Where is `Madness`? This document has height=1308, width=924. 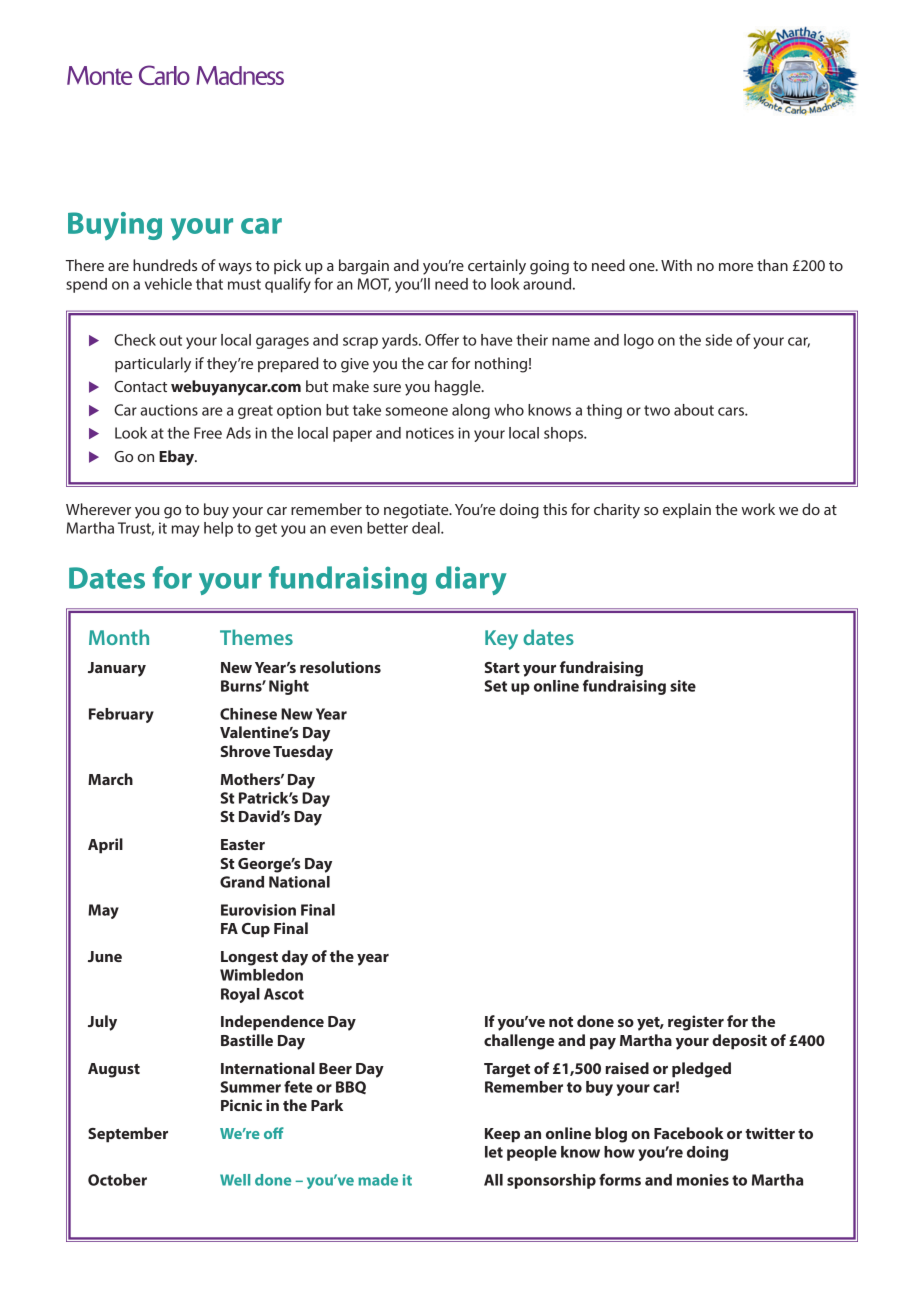 Madness is located at coordinates (240, 75).
